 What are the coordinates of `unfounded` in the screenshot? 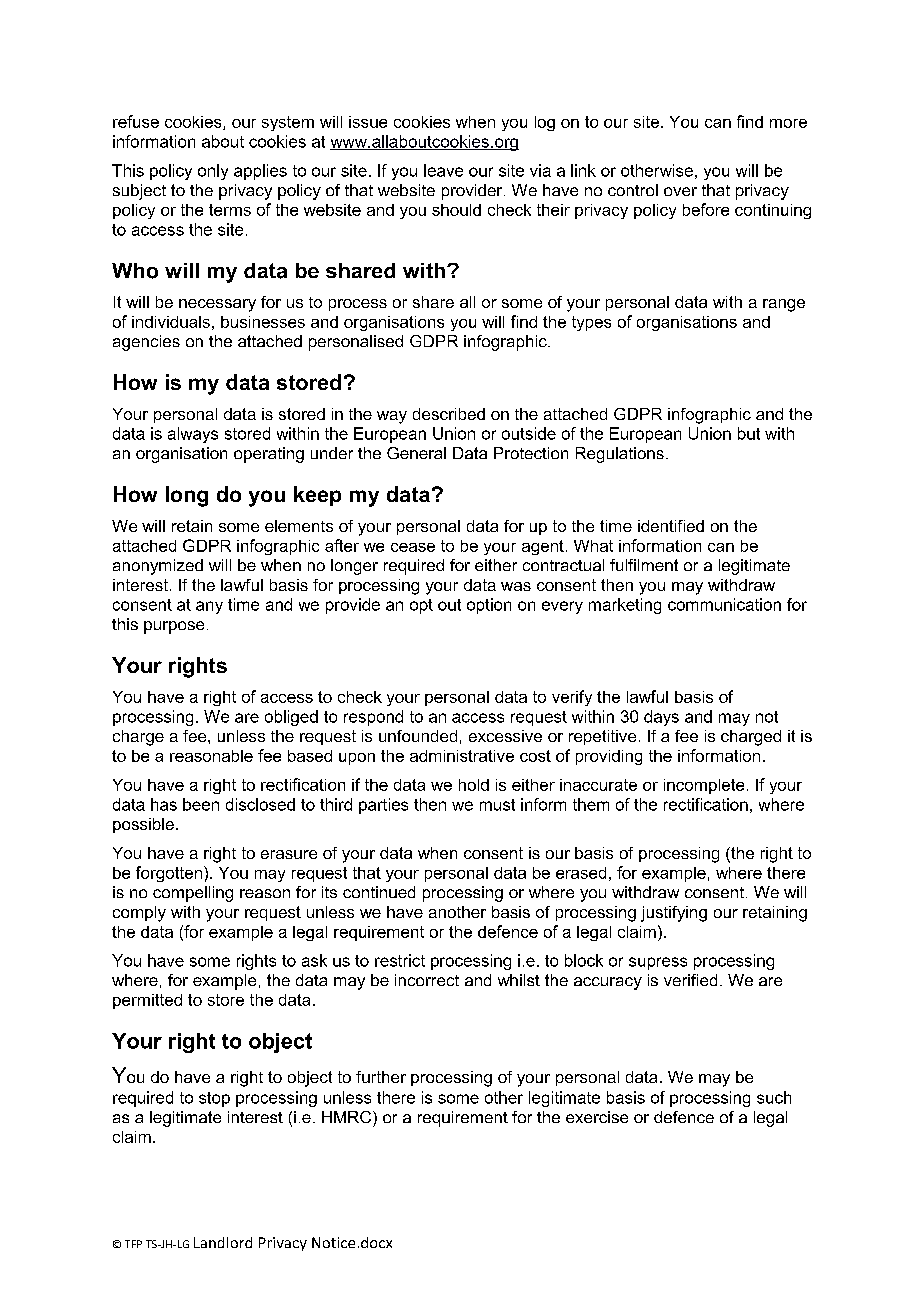 It's located at (418, 736).
